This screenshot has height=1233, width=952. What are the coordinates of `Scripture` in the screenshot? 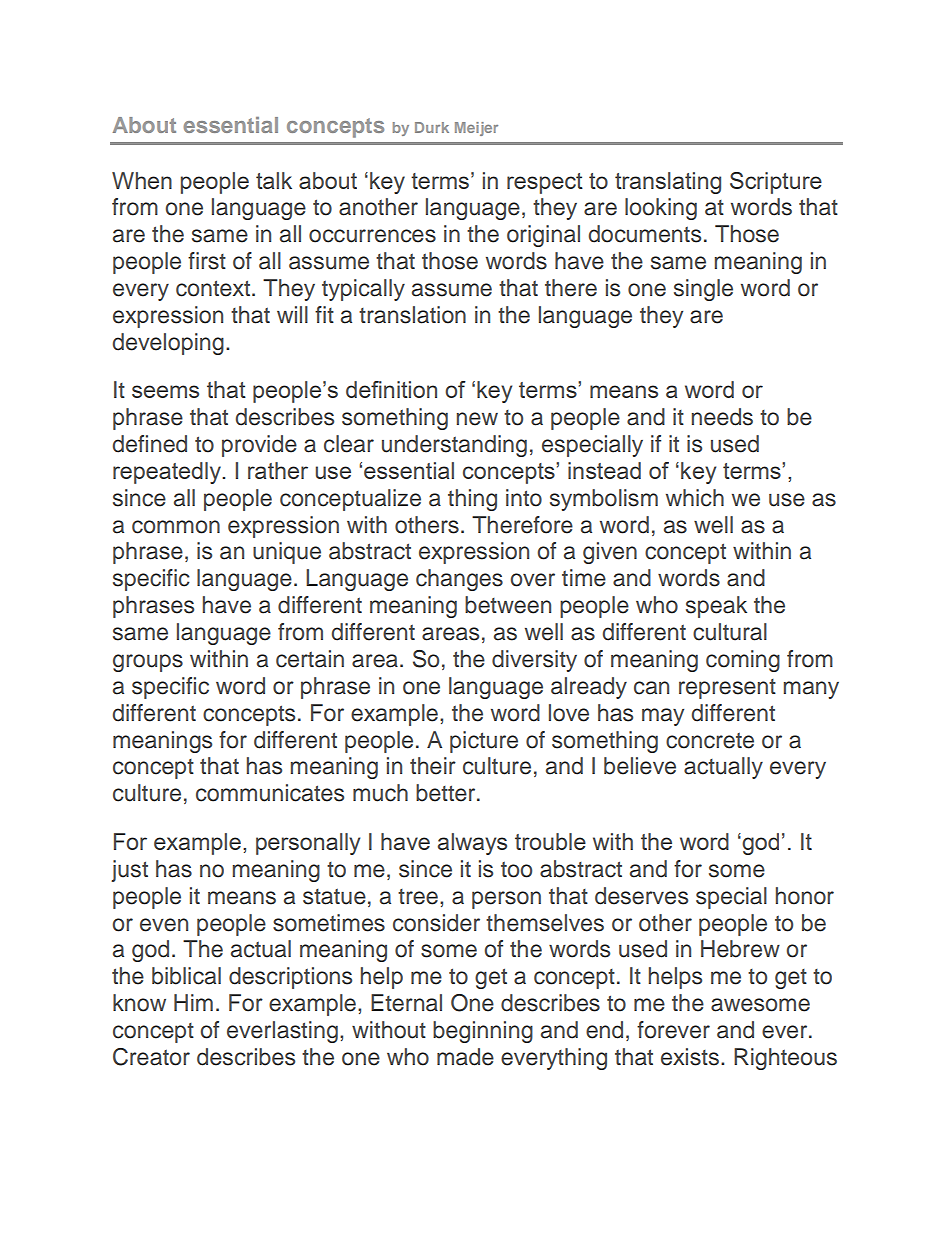 It's located at (776, 183).
